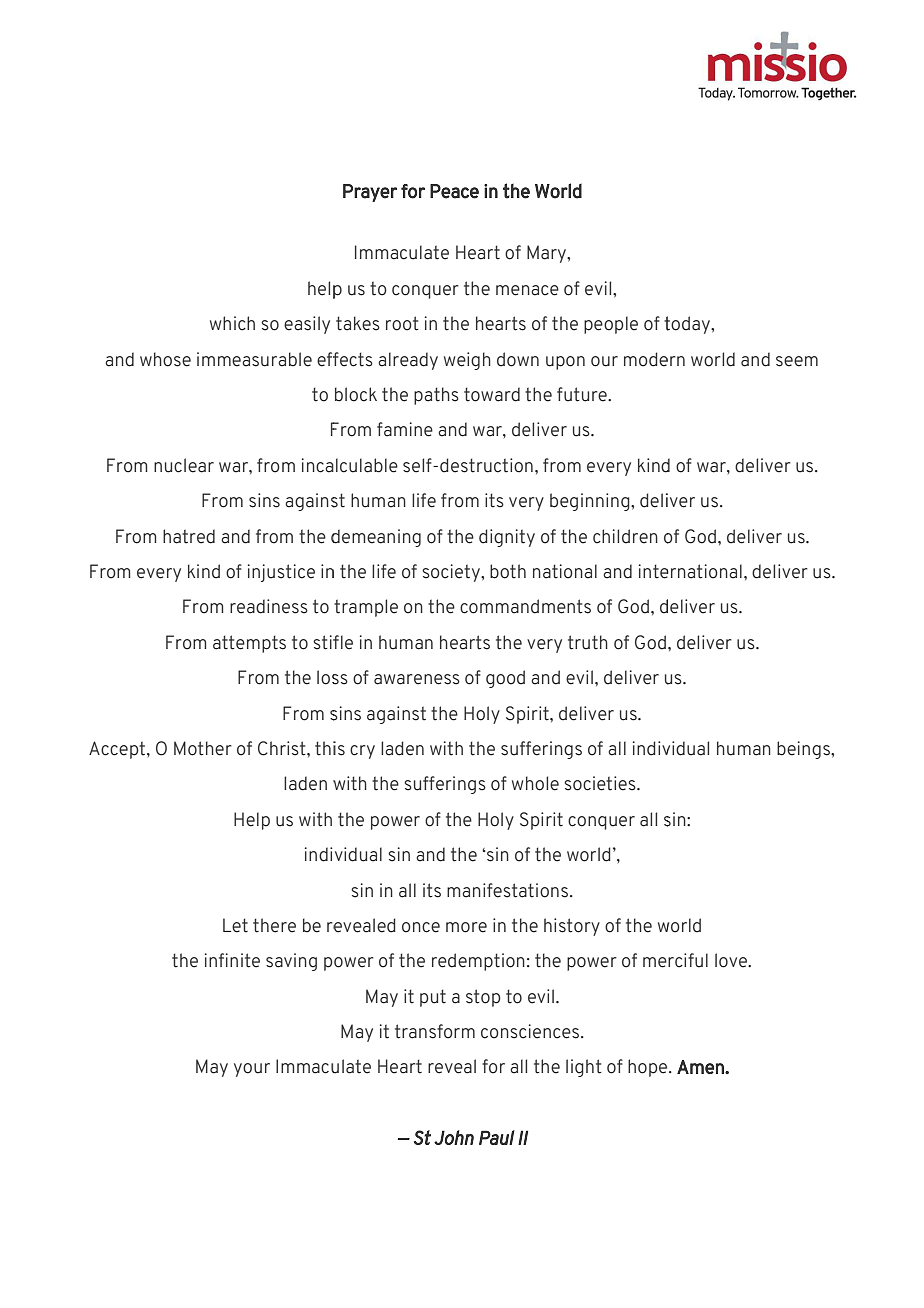 This screenshot has height=1308, width=924. What do you see at coordinates (535, 783) in the screenshot?
I see `whole` at bounding box center [535, 783].
